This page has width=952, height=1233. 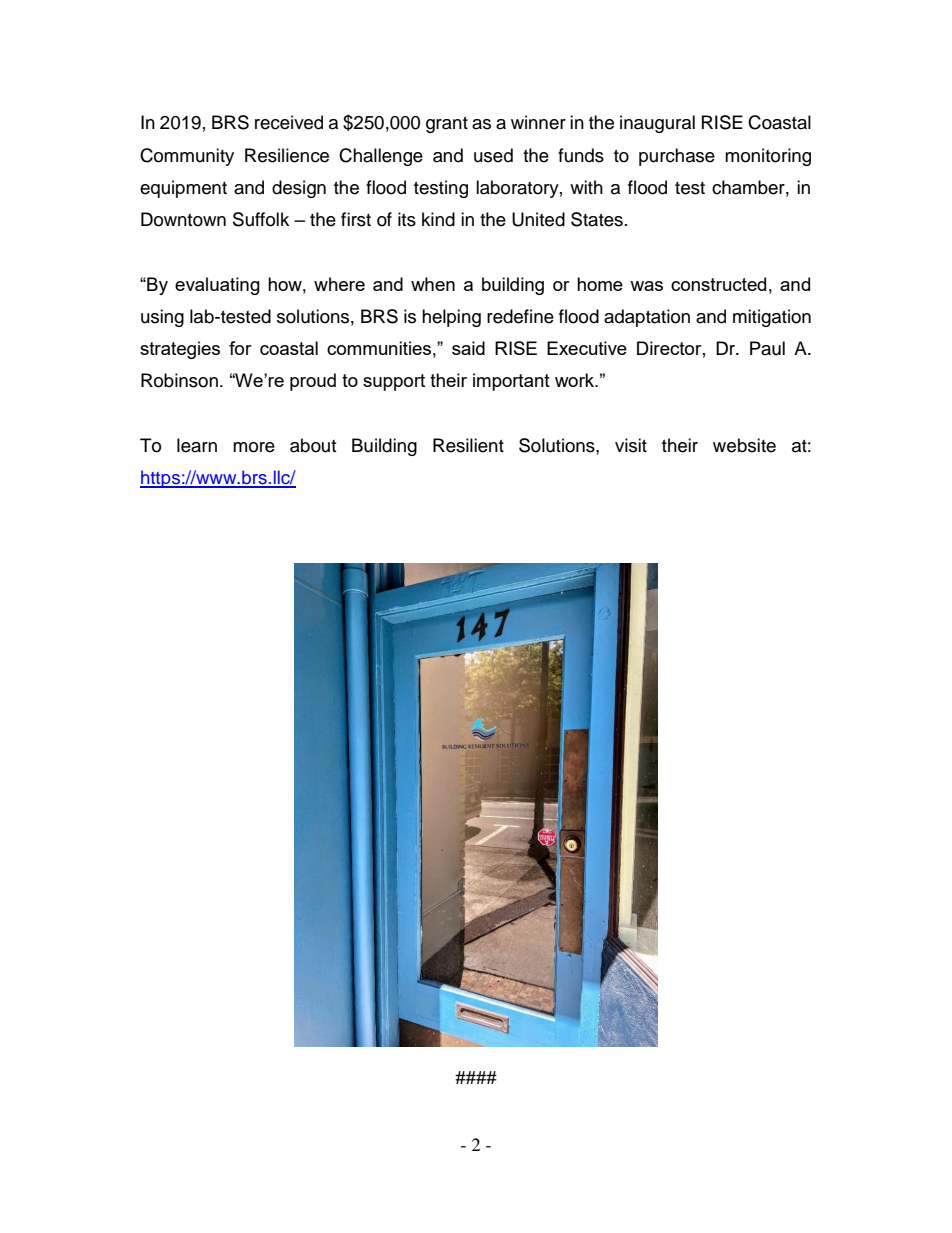 What do you see at coordinates (254, 447) in the page?
I see `more` at bounding box center [254, 447].
